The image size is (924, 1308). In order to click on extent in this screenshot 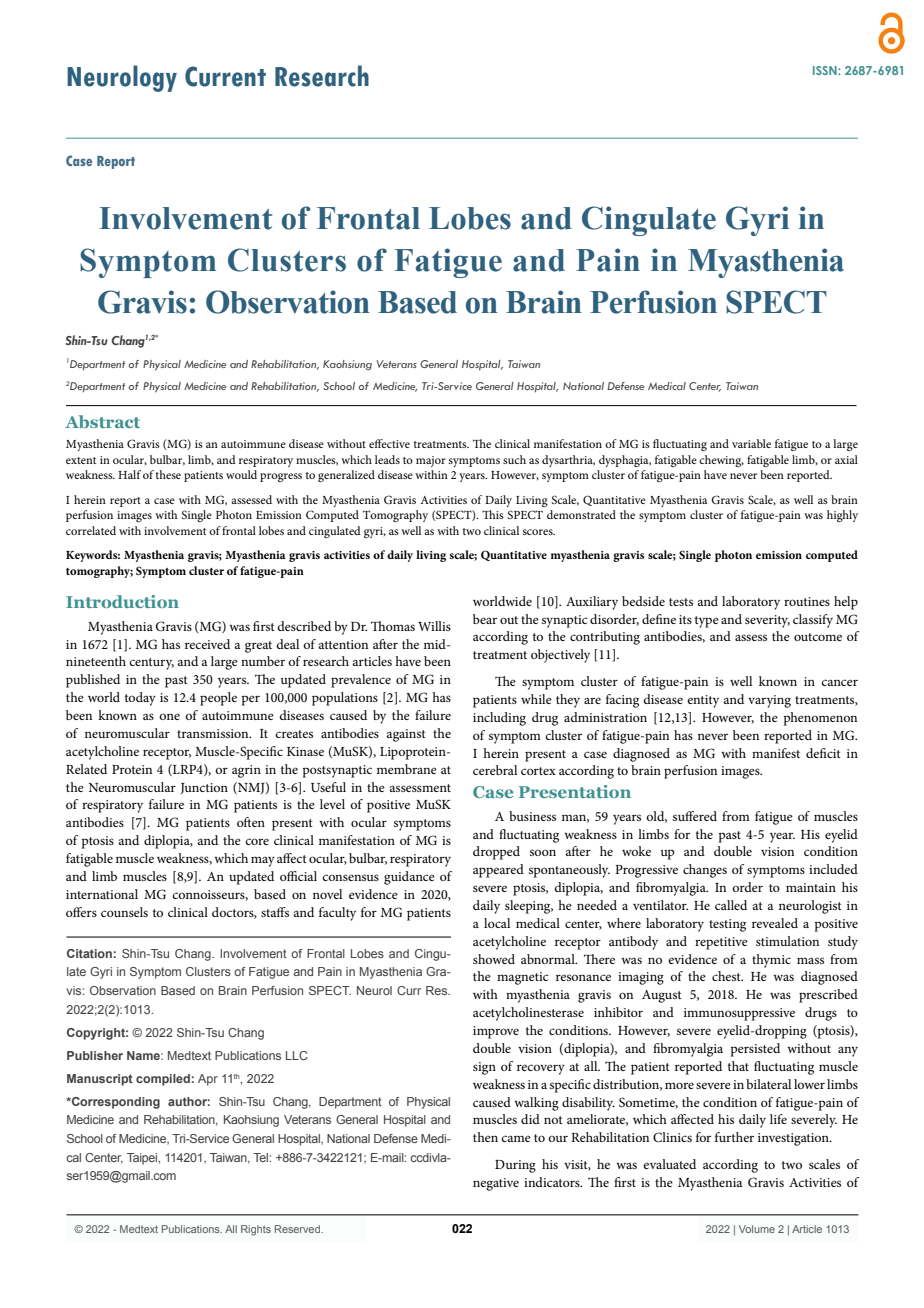, I will do `click(81, 460)`.
